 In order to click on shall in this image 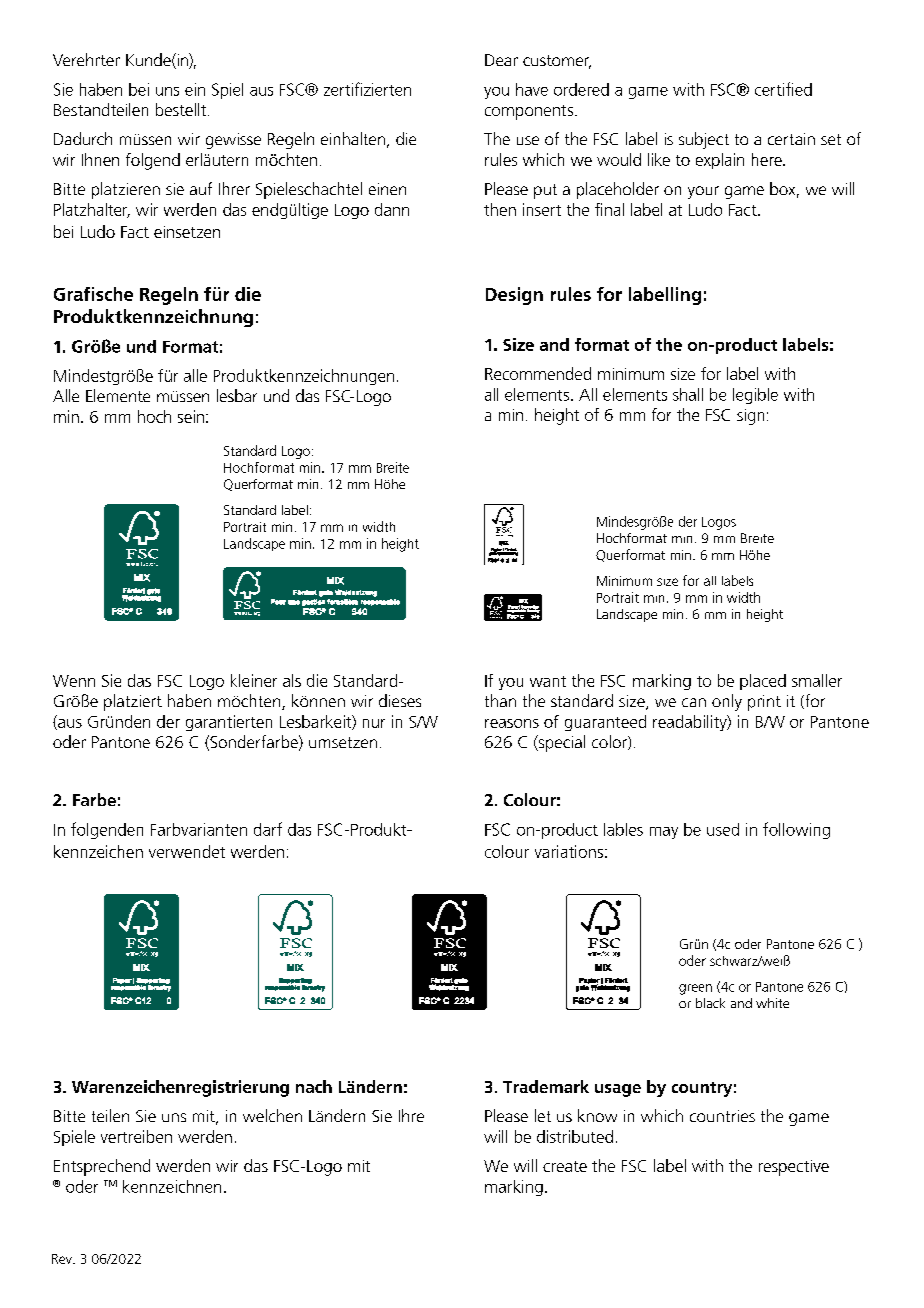, I will do `click(688, 394)`.
